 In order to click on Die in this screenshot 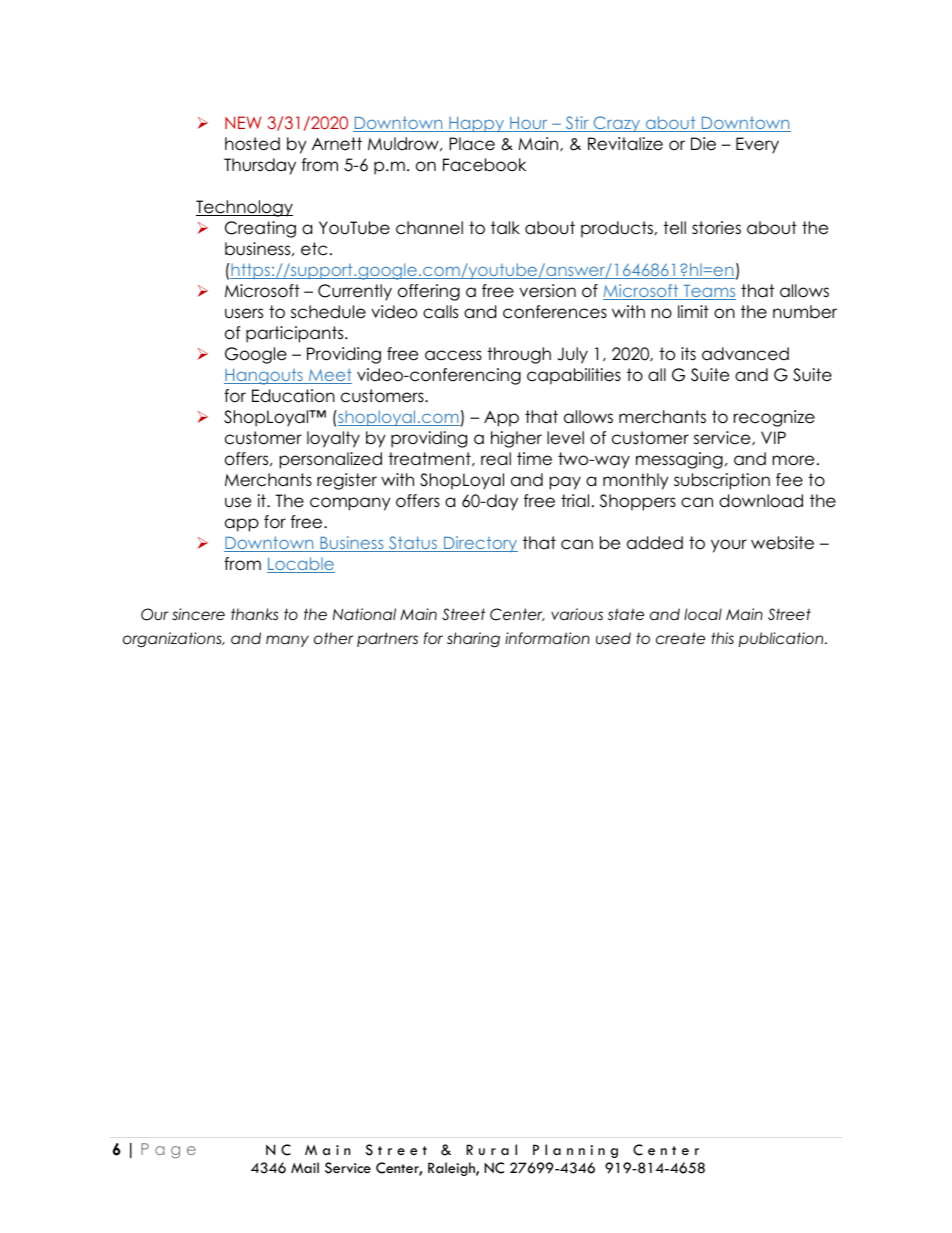, I will do `click(703, 144)`.
